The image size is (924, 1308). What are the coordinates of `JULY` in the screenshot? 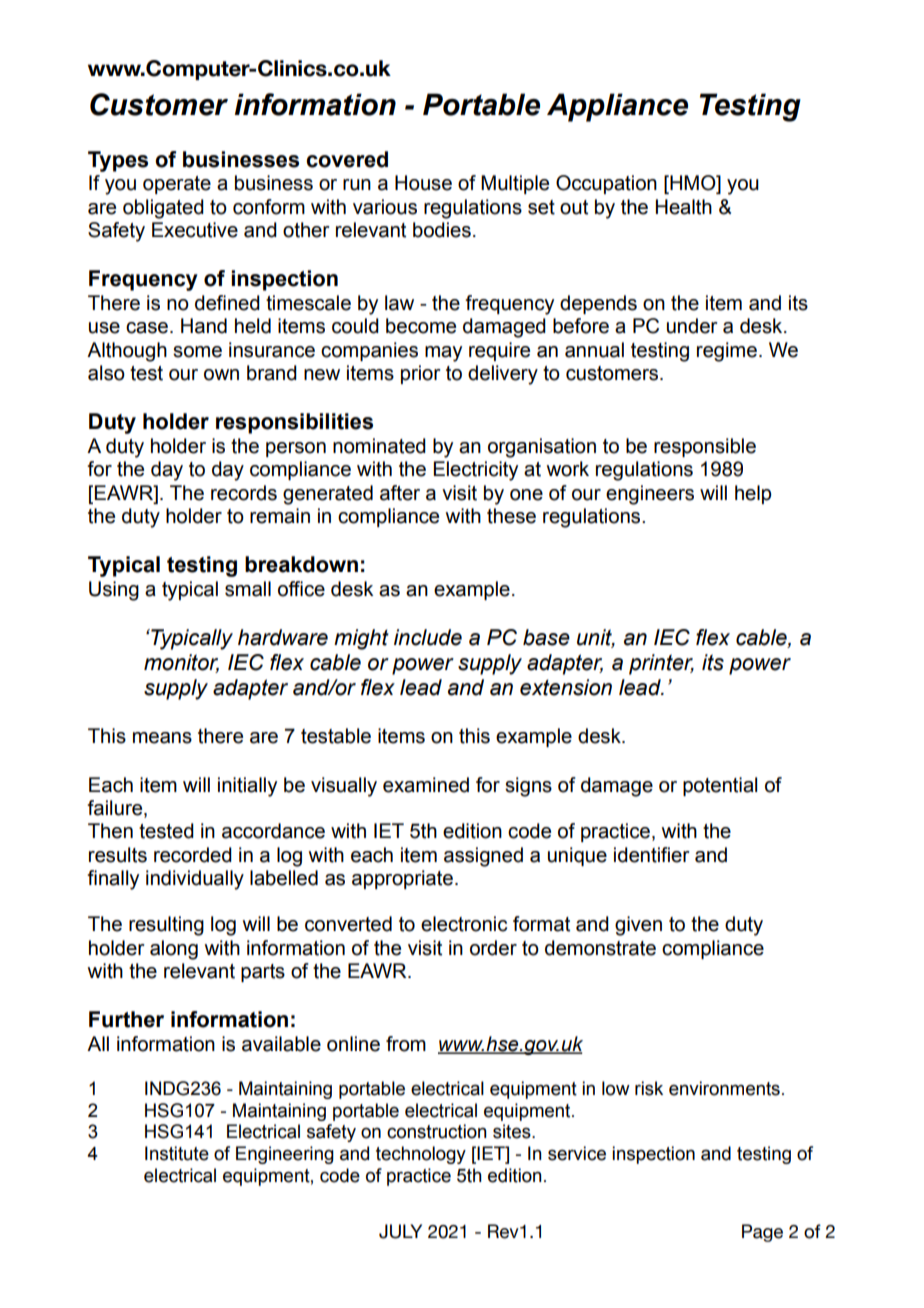 It's located at (400, 1231).
